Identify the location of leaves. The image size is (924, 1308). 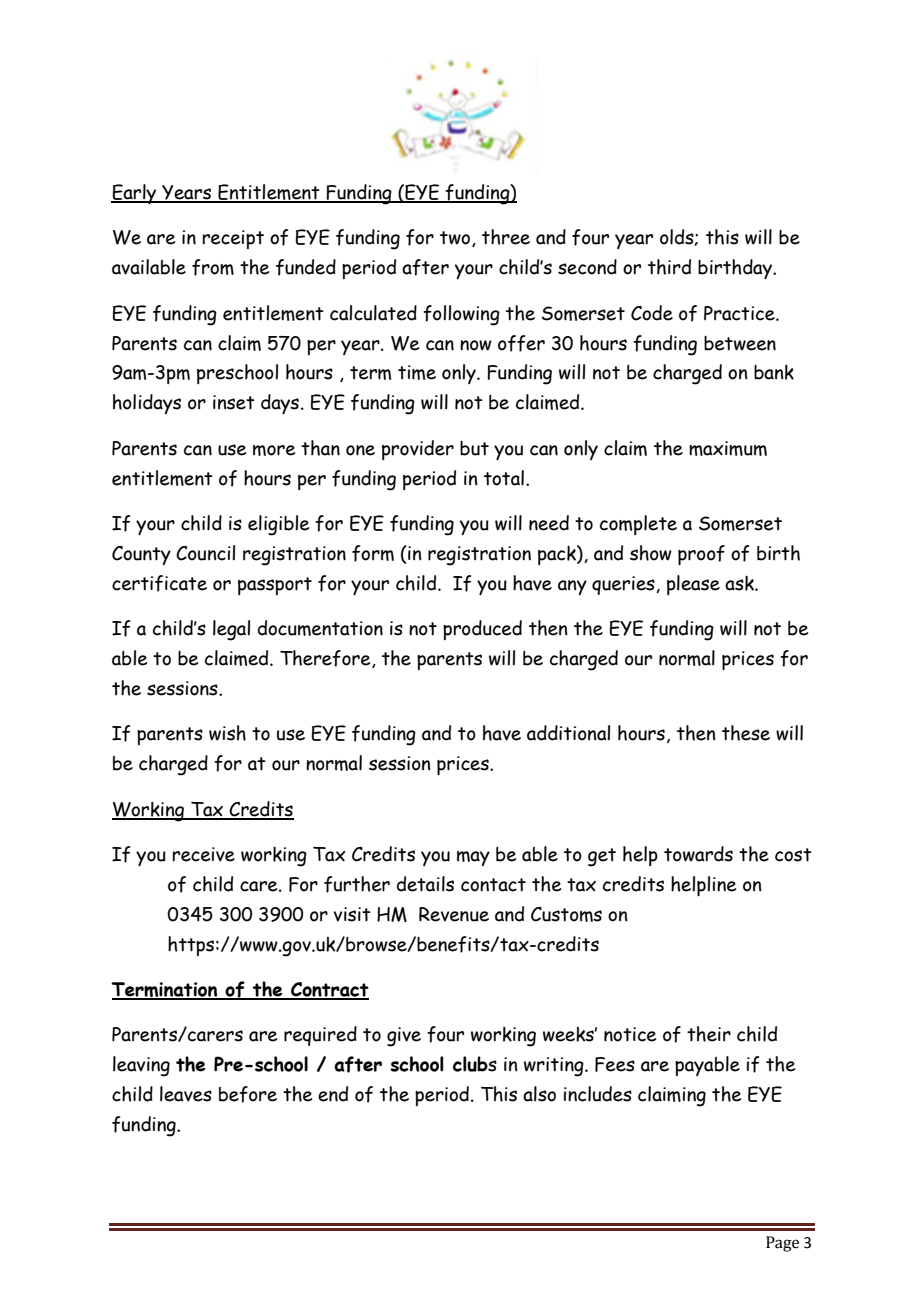
(186, 1094).
